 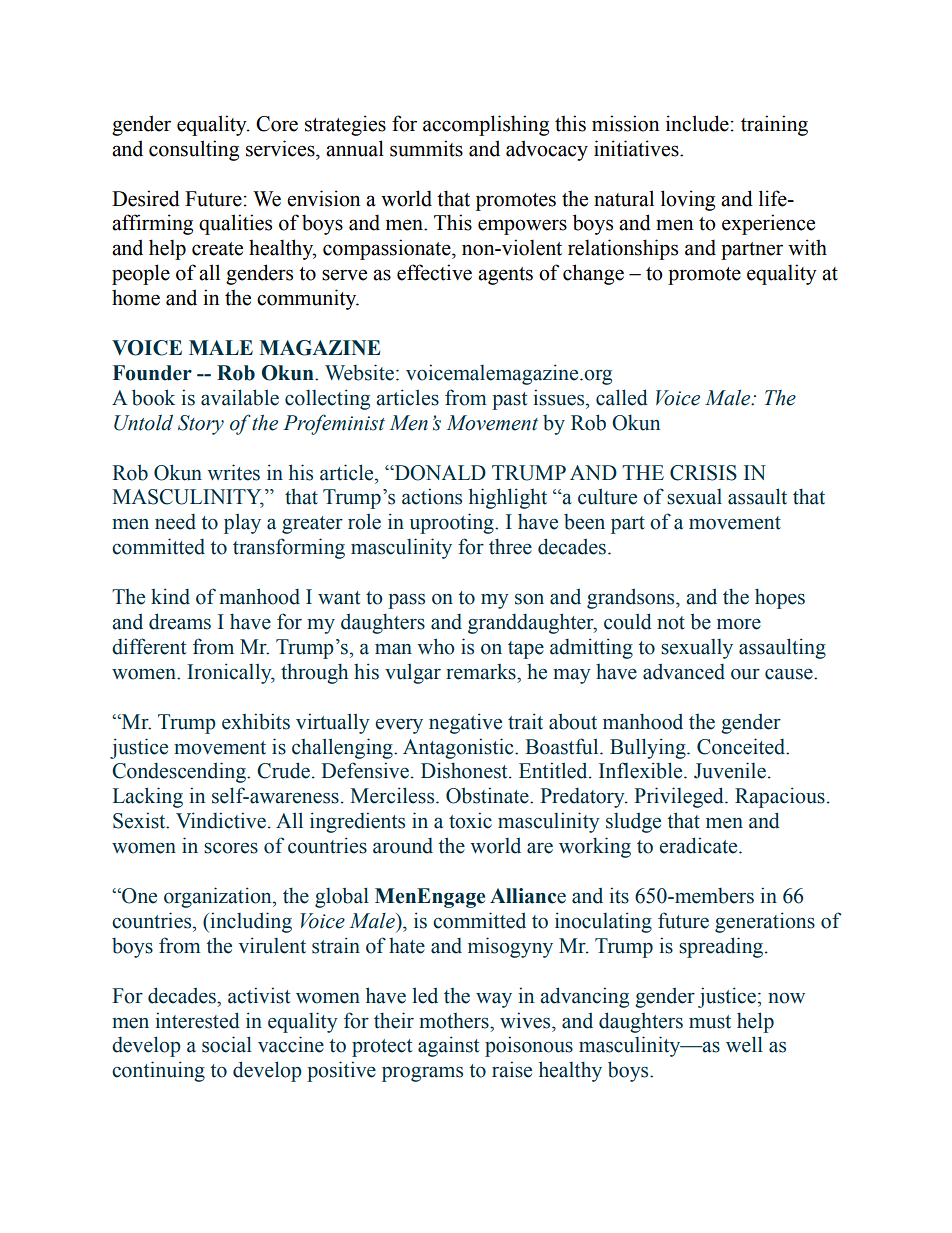 I want to click on called, so click(x=622, y=397).
